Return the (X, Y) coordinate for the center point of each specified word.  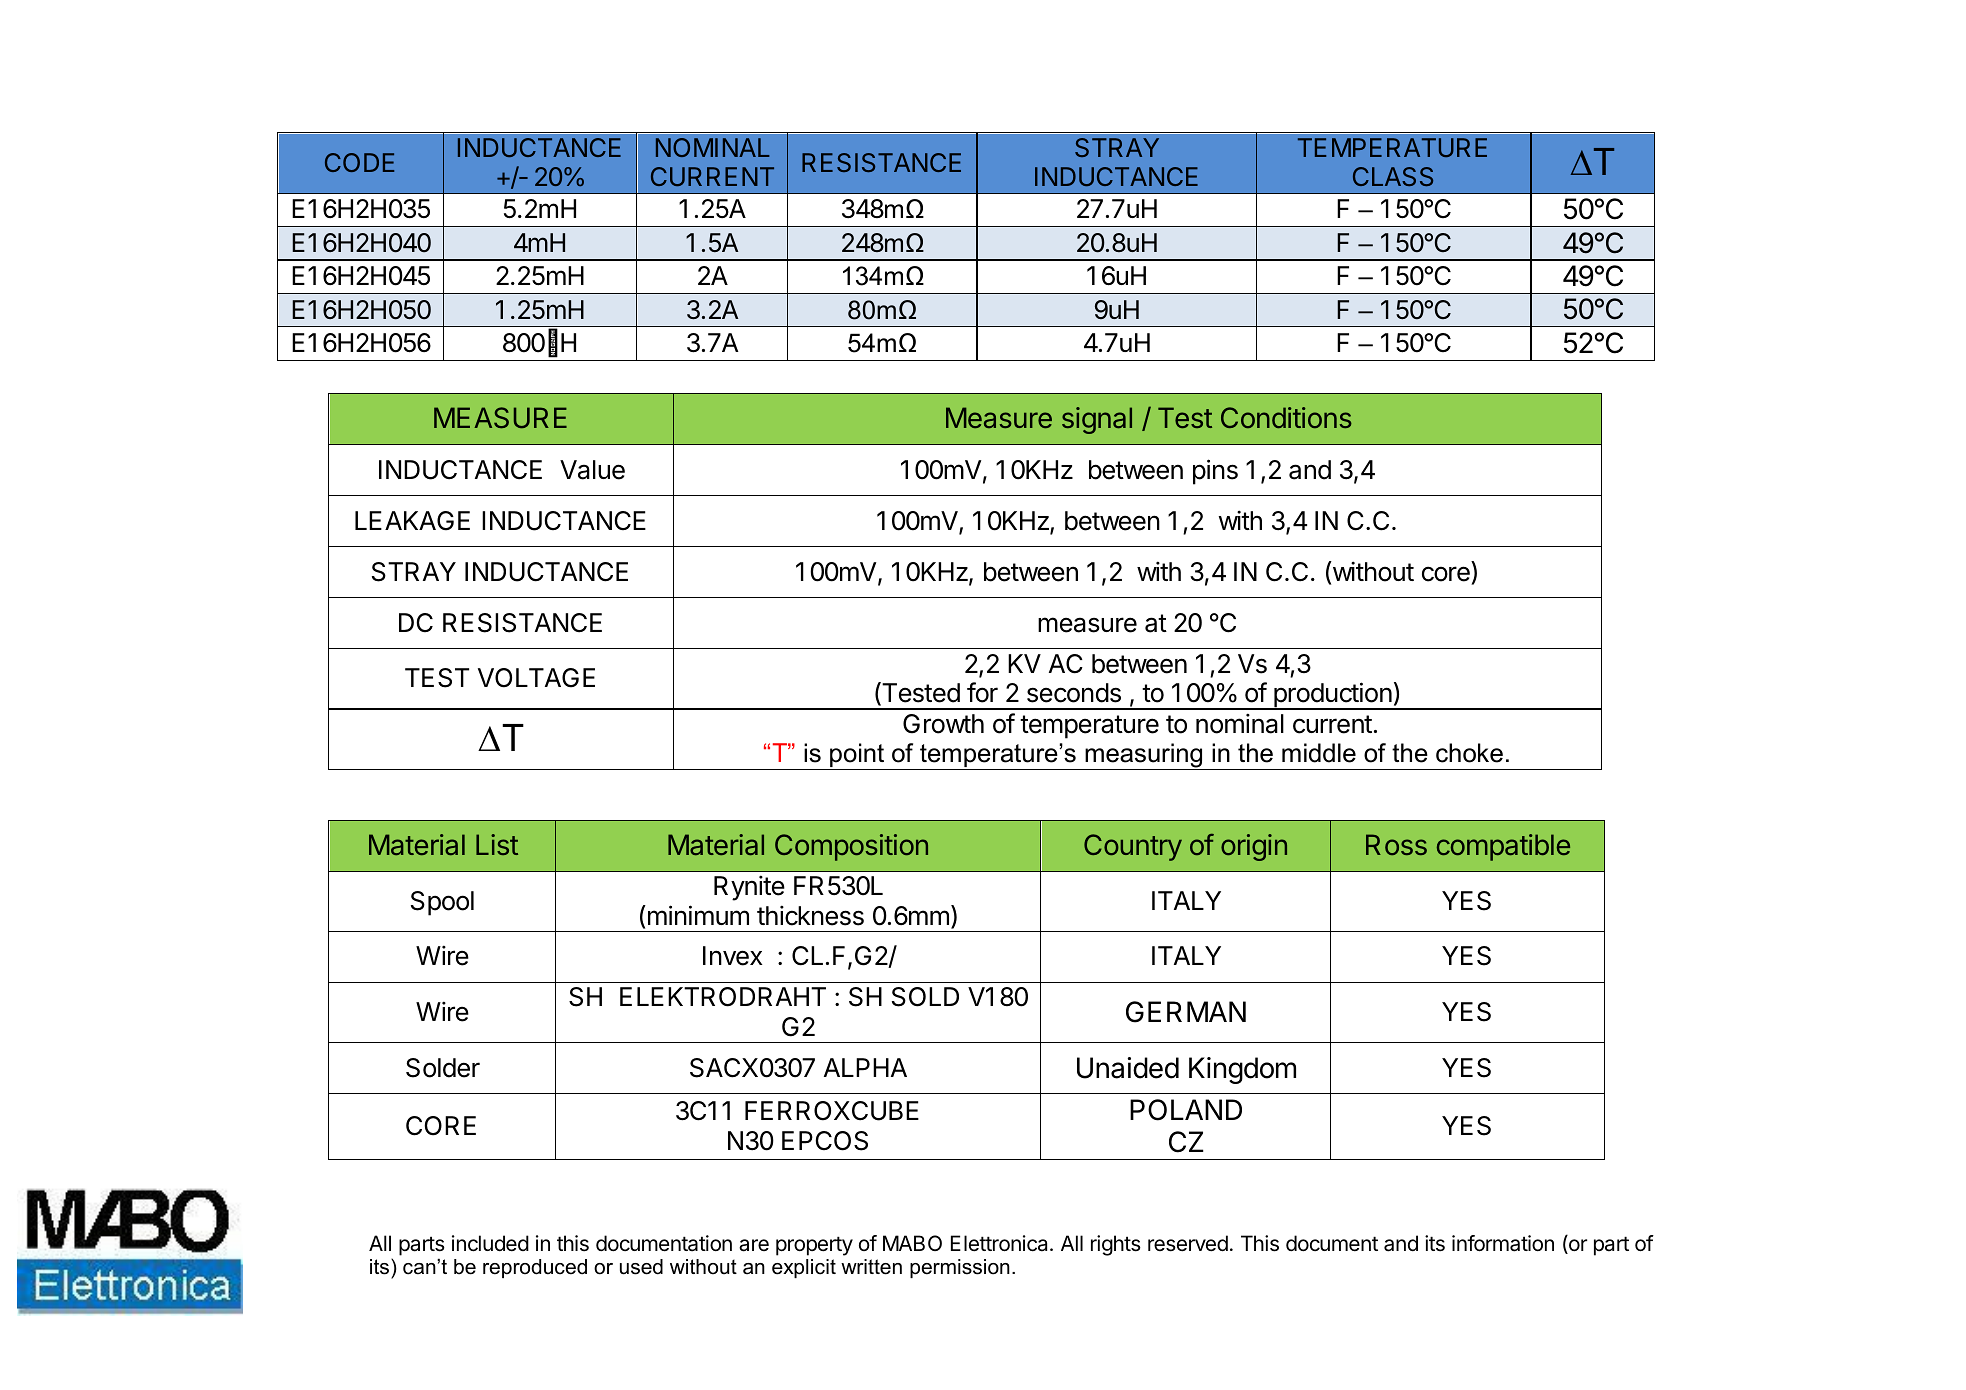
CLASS (1393, 176)
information (1503, 1243)
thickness (810, 915)
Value (592, 470)
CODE (359, 162)
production (1332, 696)
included (490, 1243)
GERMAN (1186, 1012)
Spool (442, 903)
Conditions (1286, 417)
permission (960, 1268)
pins (1215, 472)
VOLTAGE (536, 678)
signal (1097, 420)
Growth (943, 724)
